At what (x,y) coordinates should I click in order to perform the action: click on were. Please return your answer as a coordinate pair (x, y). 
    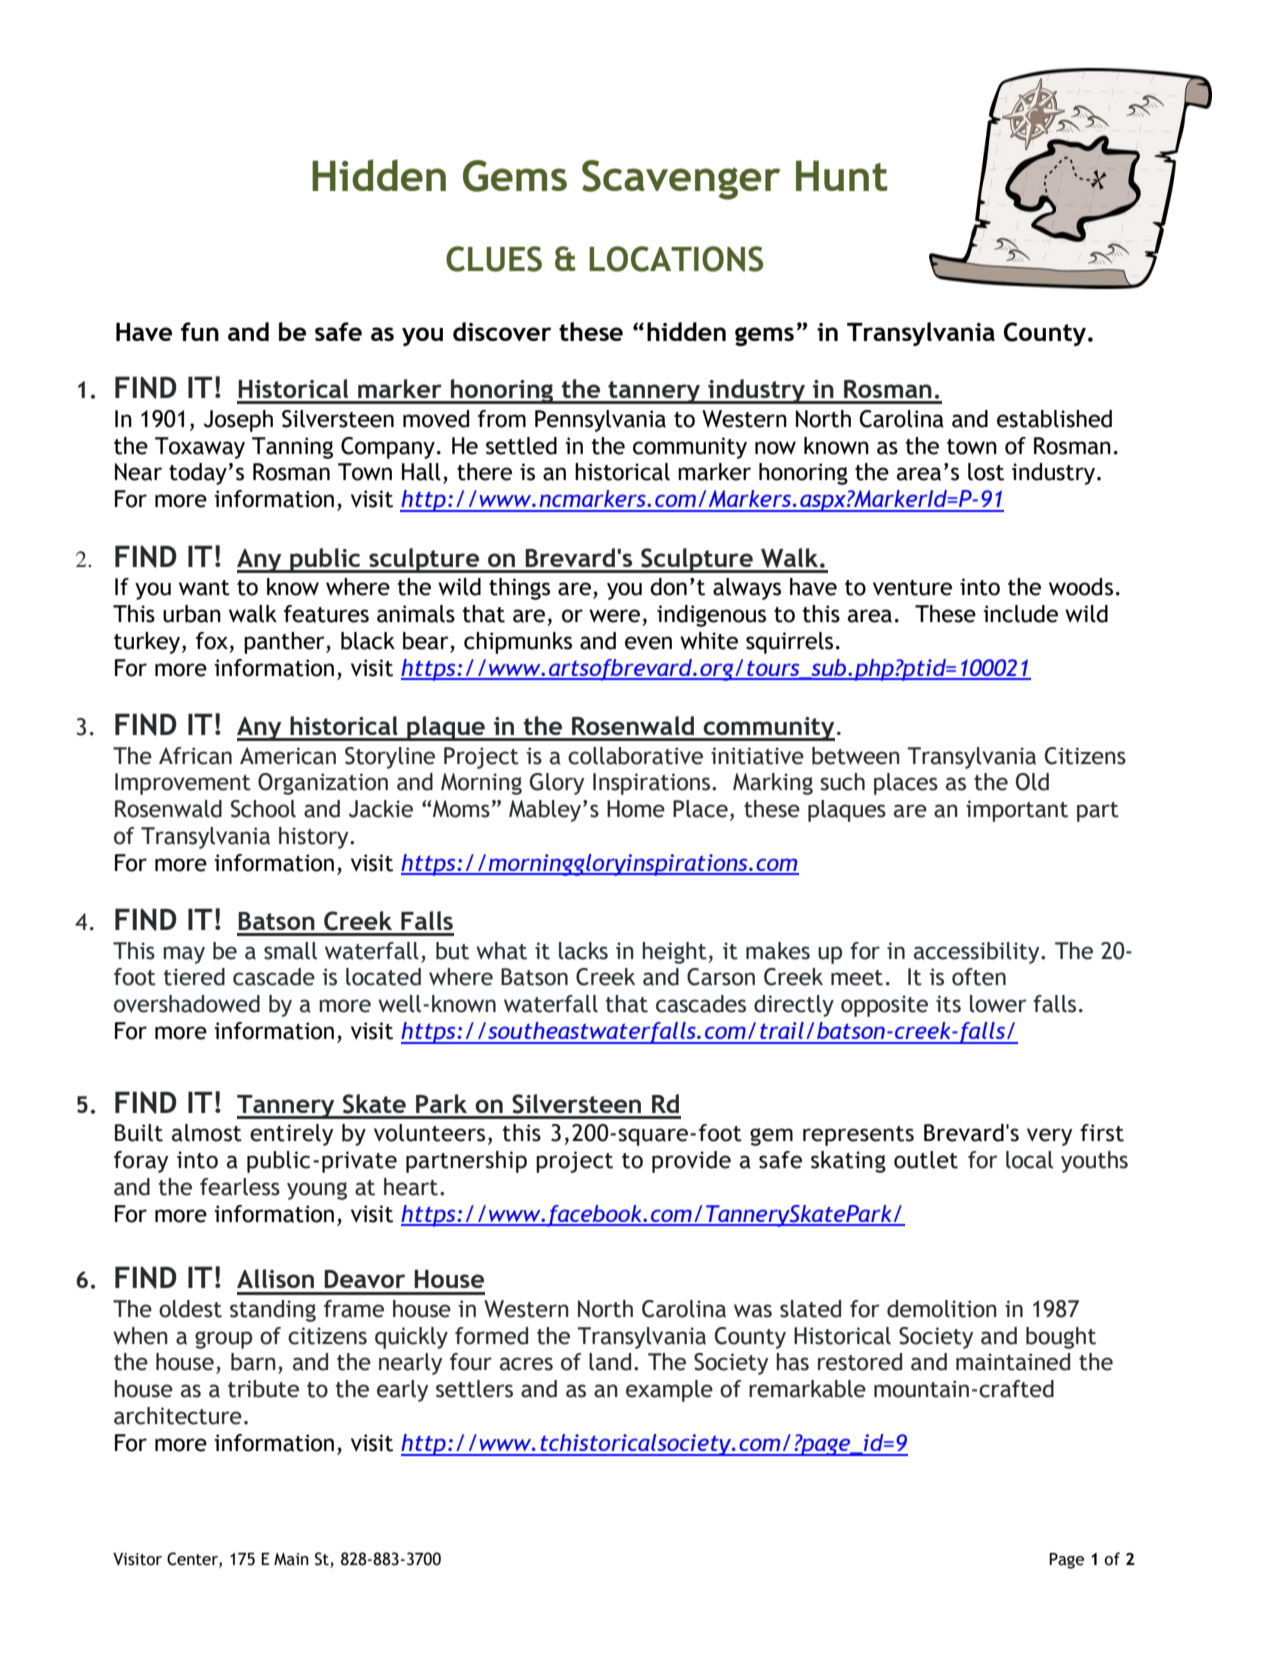
    Looking at the image, I should click on (614, 616).
